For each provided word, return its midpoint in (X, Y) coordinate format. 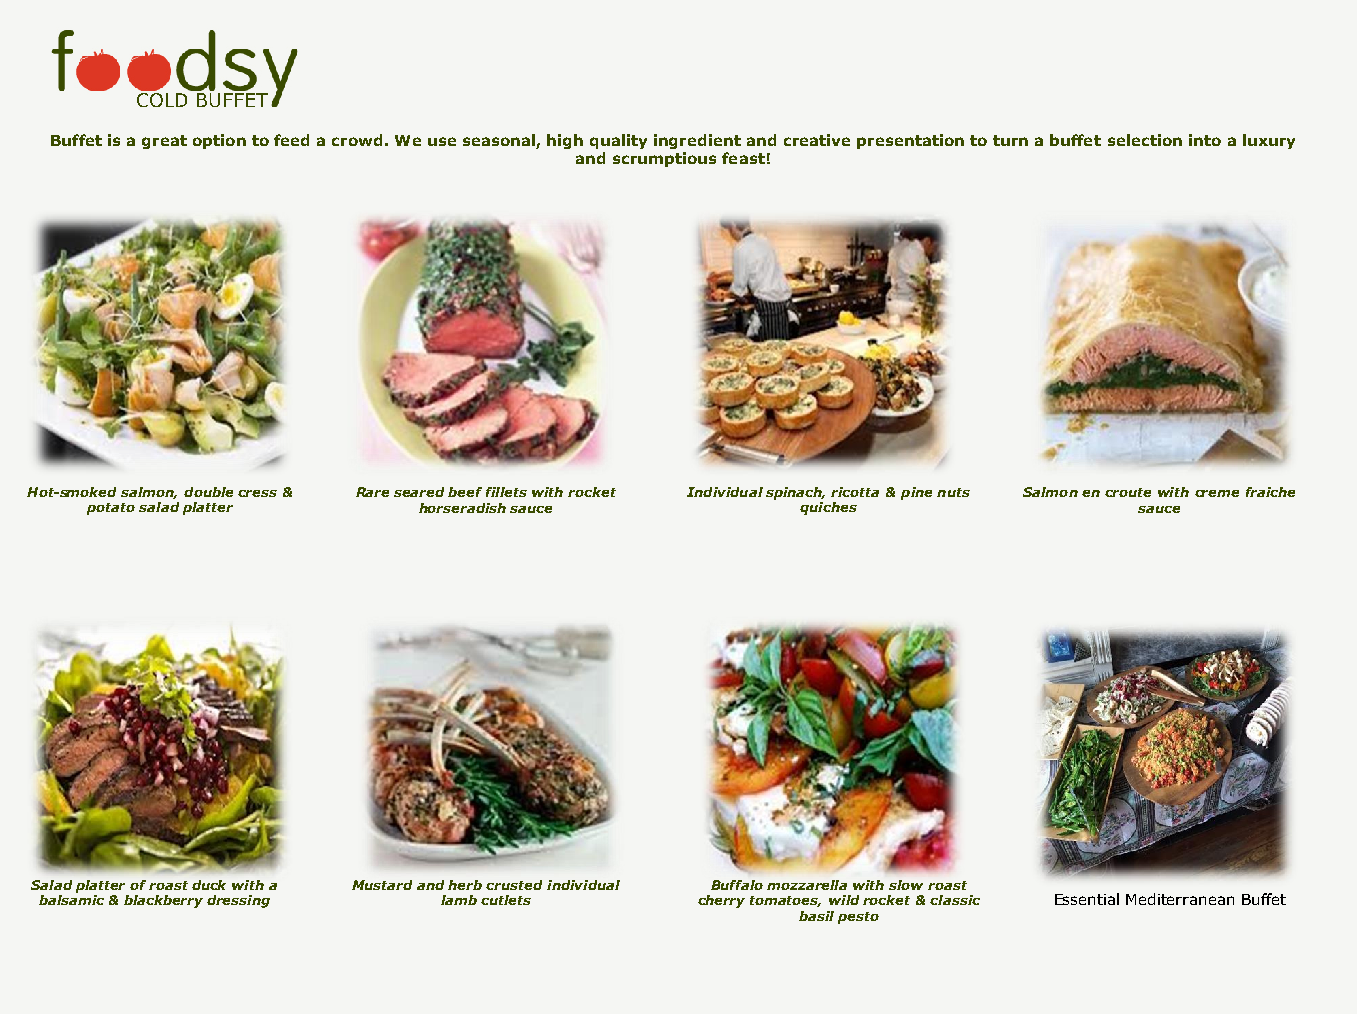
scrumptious (664, 159)
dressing (238, 901)
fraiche (1270, 492)
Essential (1087, 899)
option (219, 141)
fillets (506, 492)
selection (1145, 140)
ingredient (697, 141)
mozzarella (807, 885)
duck (209, 885)
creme (1217, 493)
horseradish (462, 508)
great (164, 142)
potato (111, 509)
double (208, 492)
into (1205, 140)
